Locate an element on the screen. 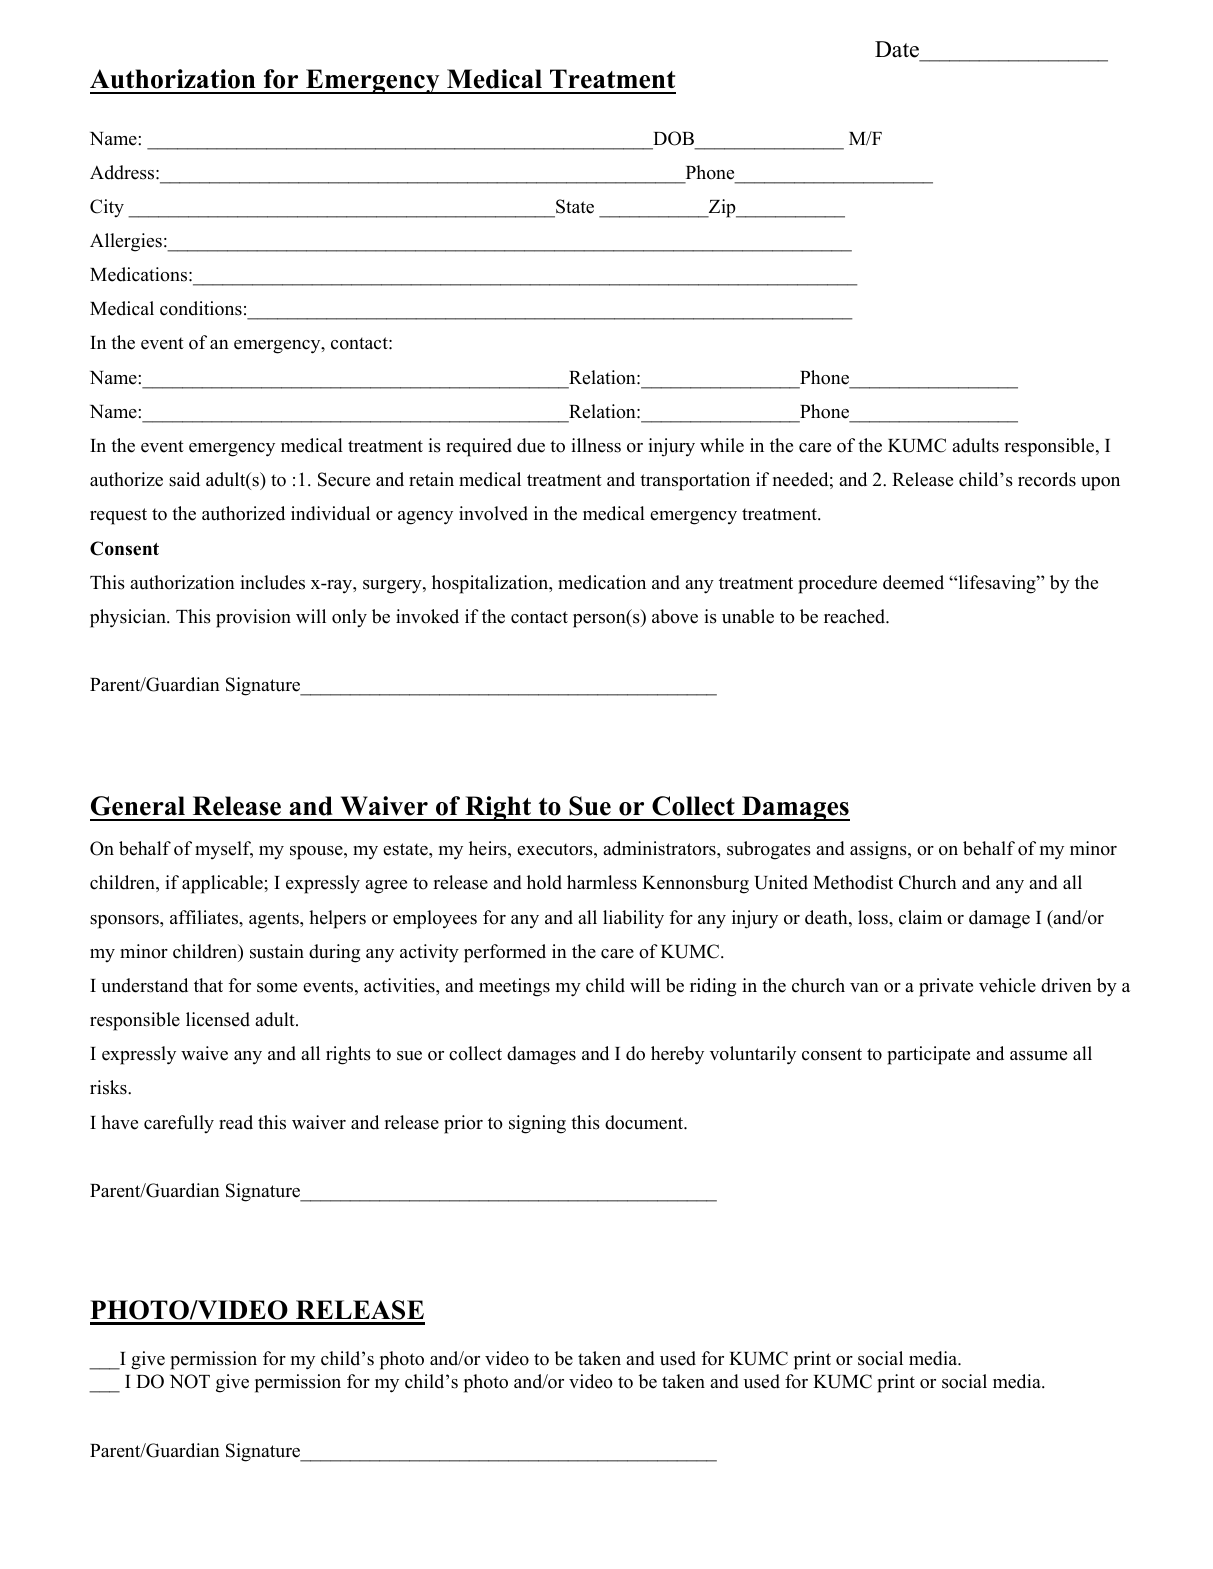  said is located at coordinates (184, 479).
